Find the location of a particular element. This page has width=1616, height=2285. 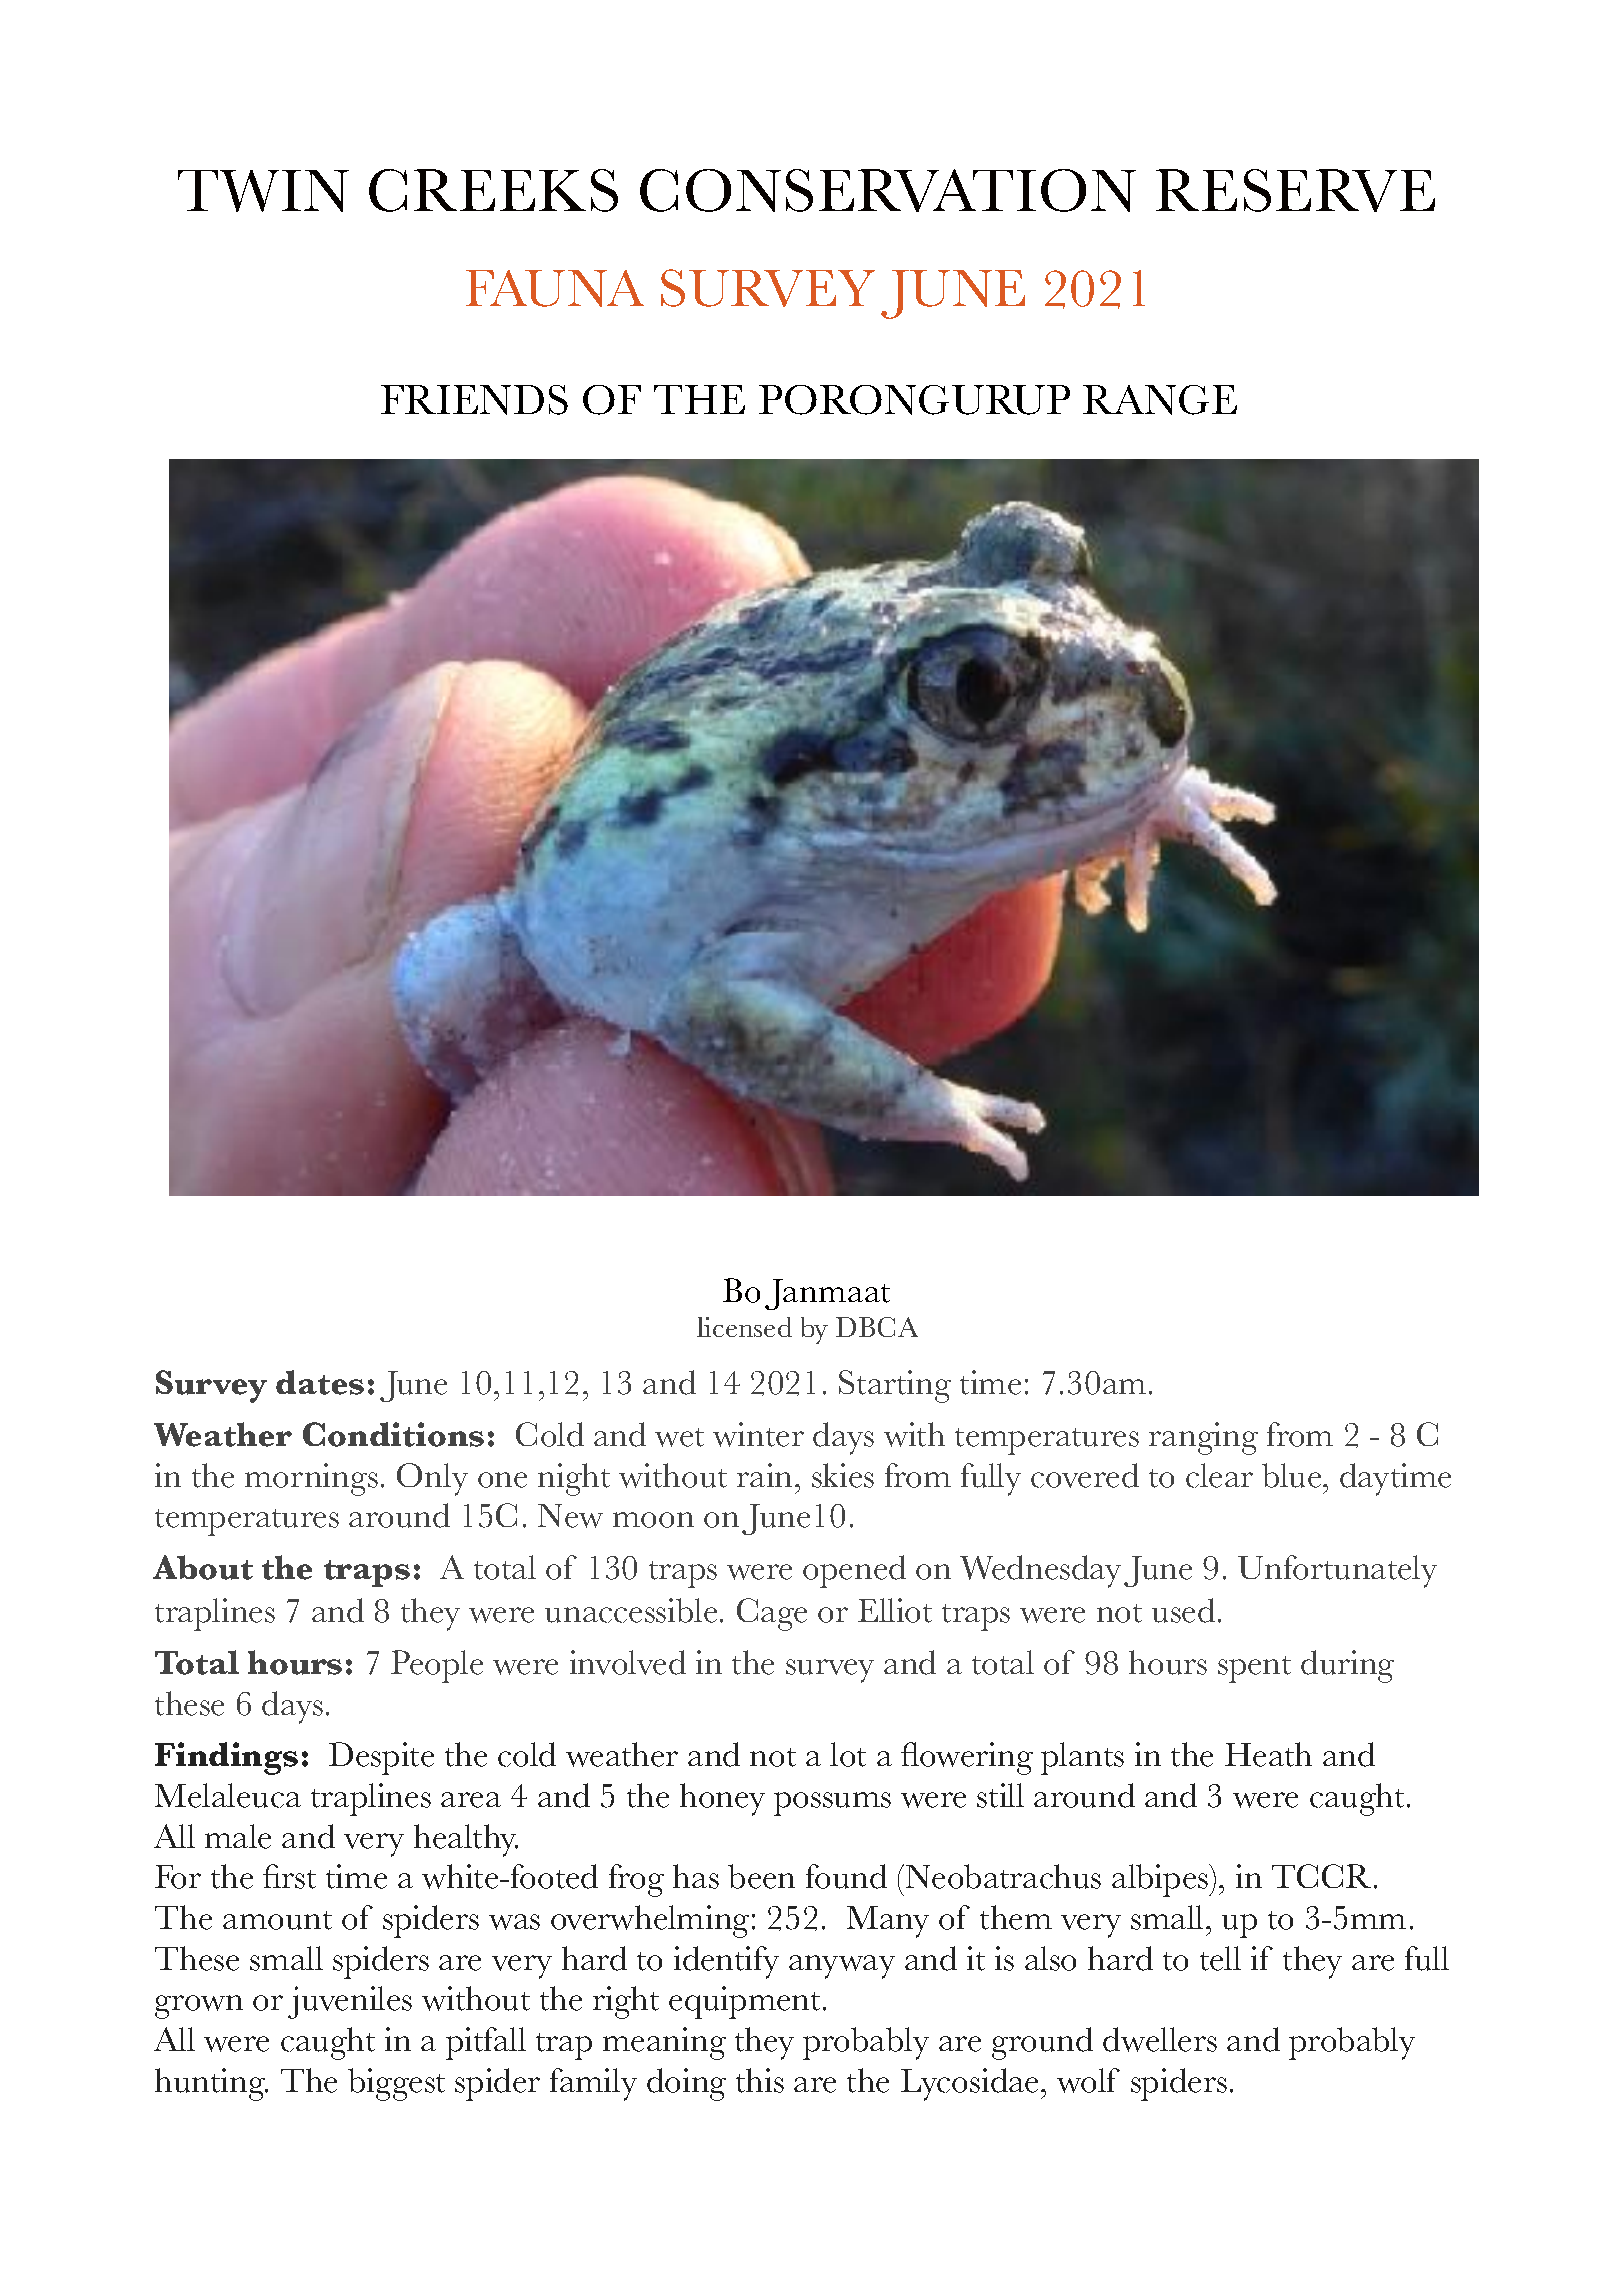

FRIENDS is located at coordinates (474, 400).
